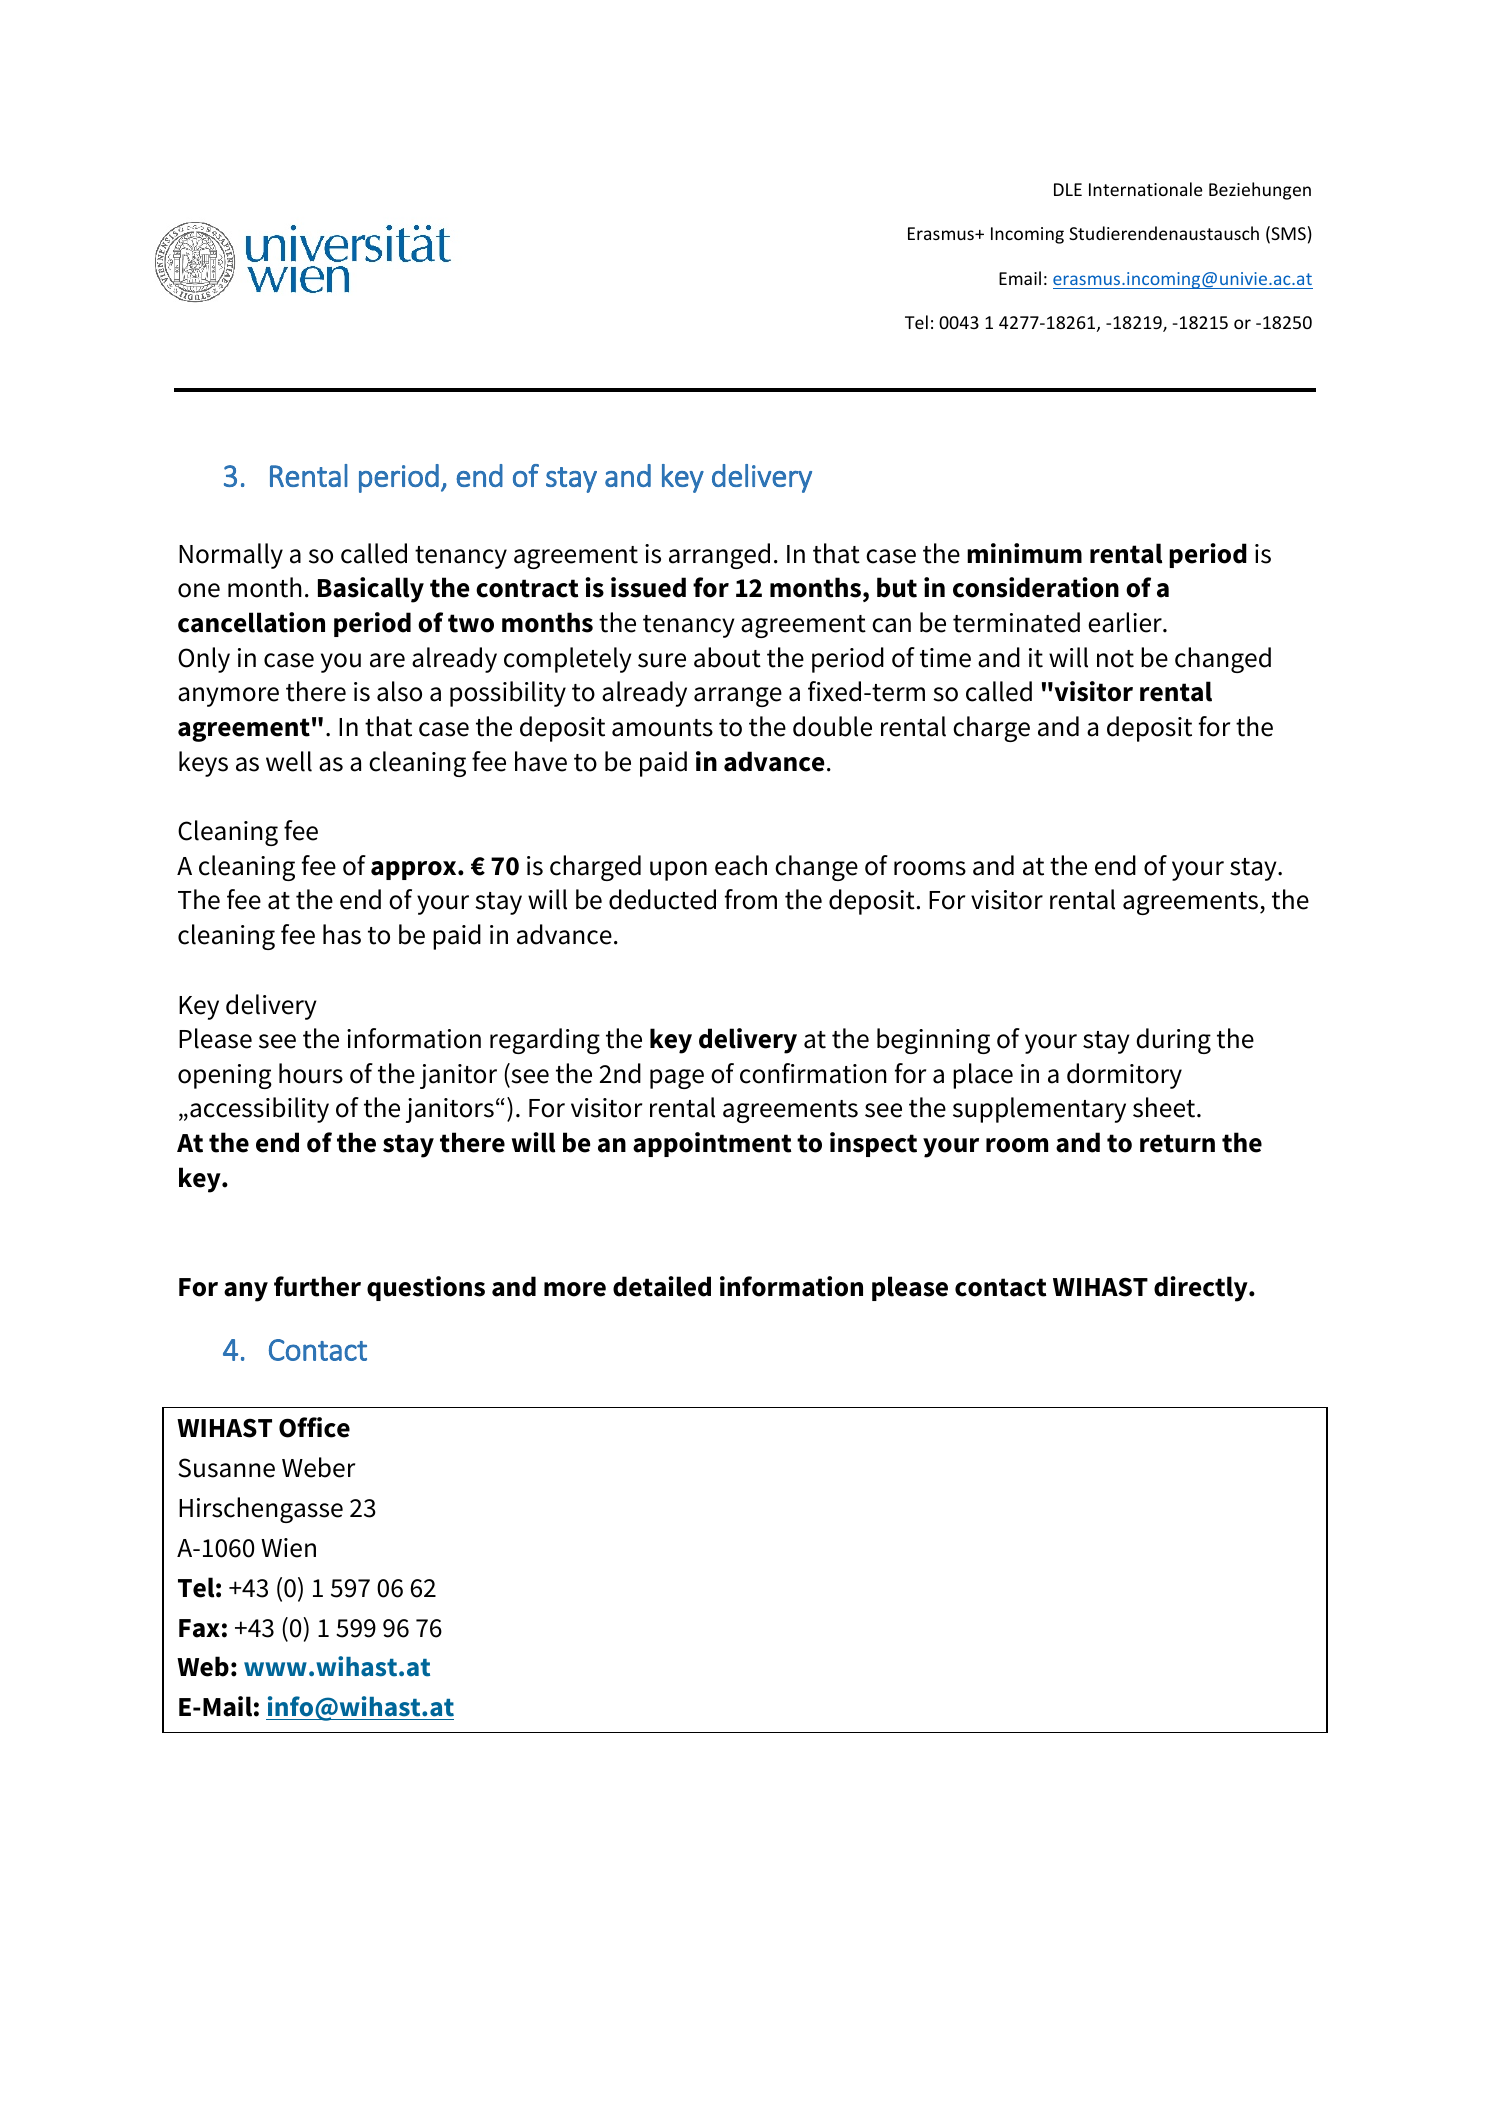 The height and width of the screenshot is (2107, 1490). I want to click on Wien, so click(288, 1548).
